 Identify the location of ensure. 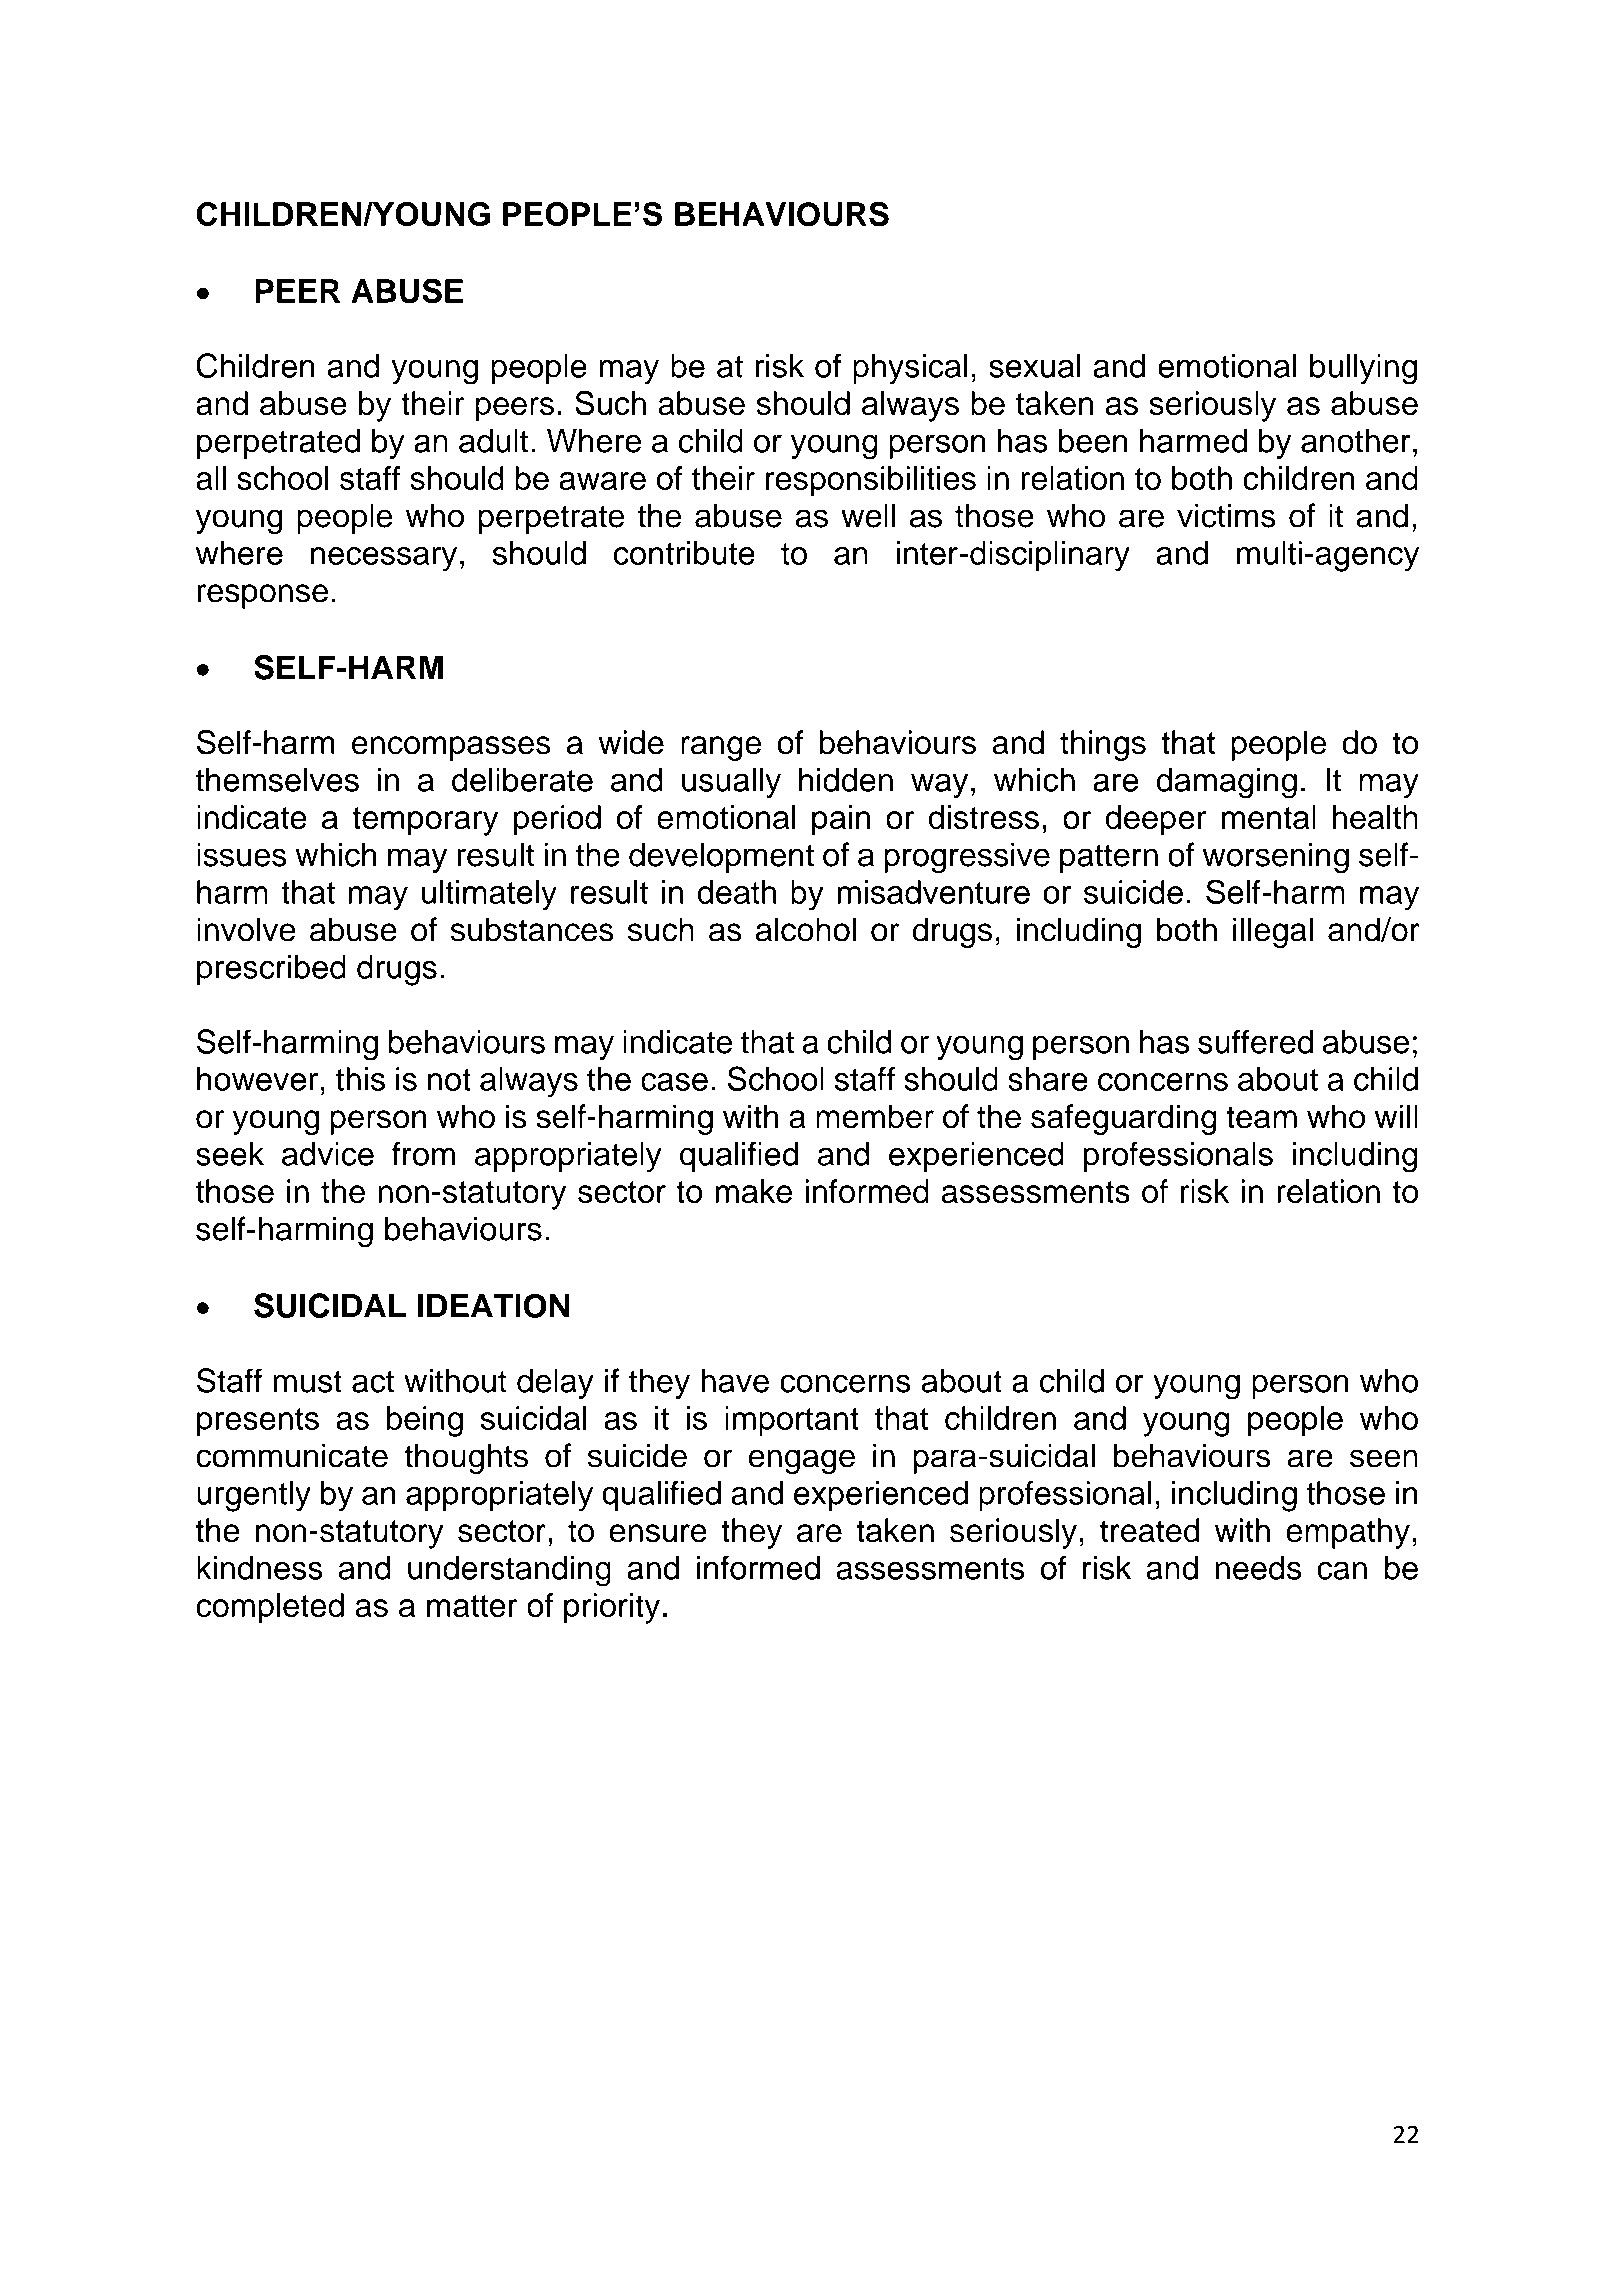
(658, 1533).
